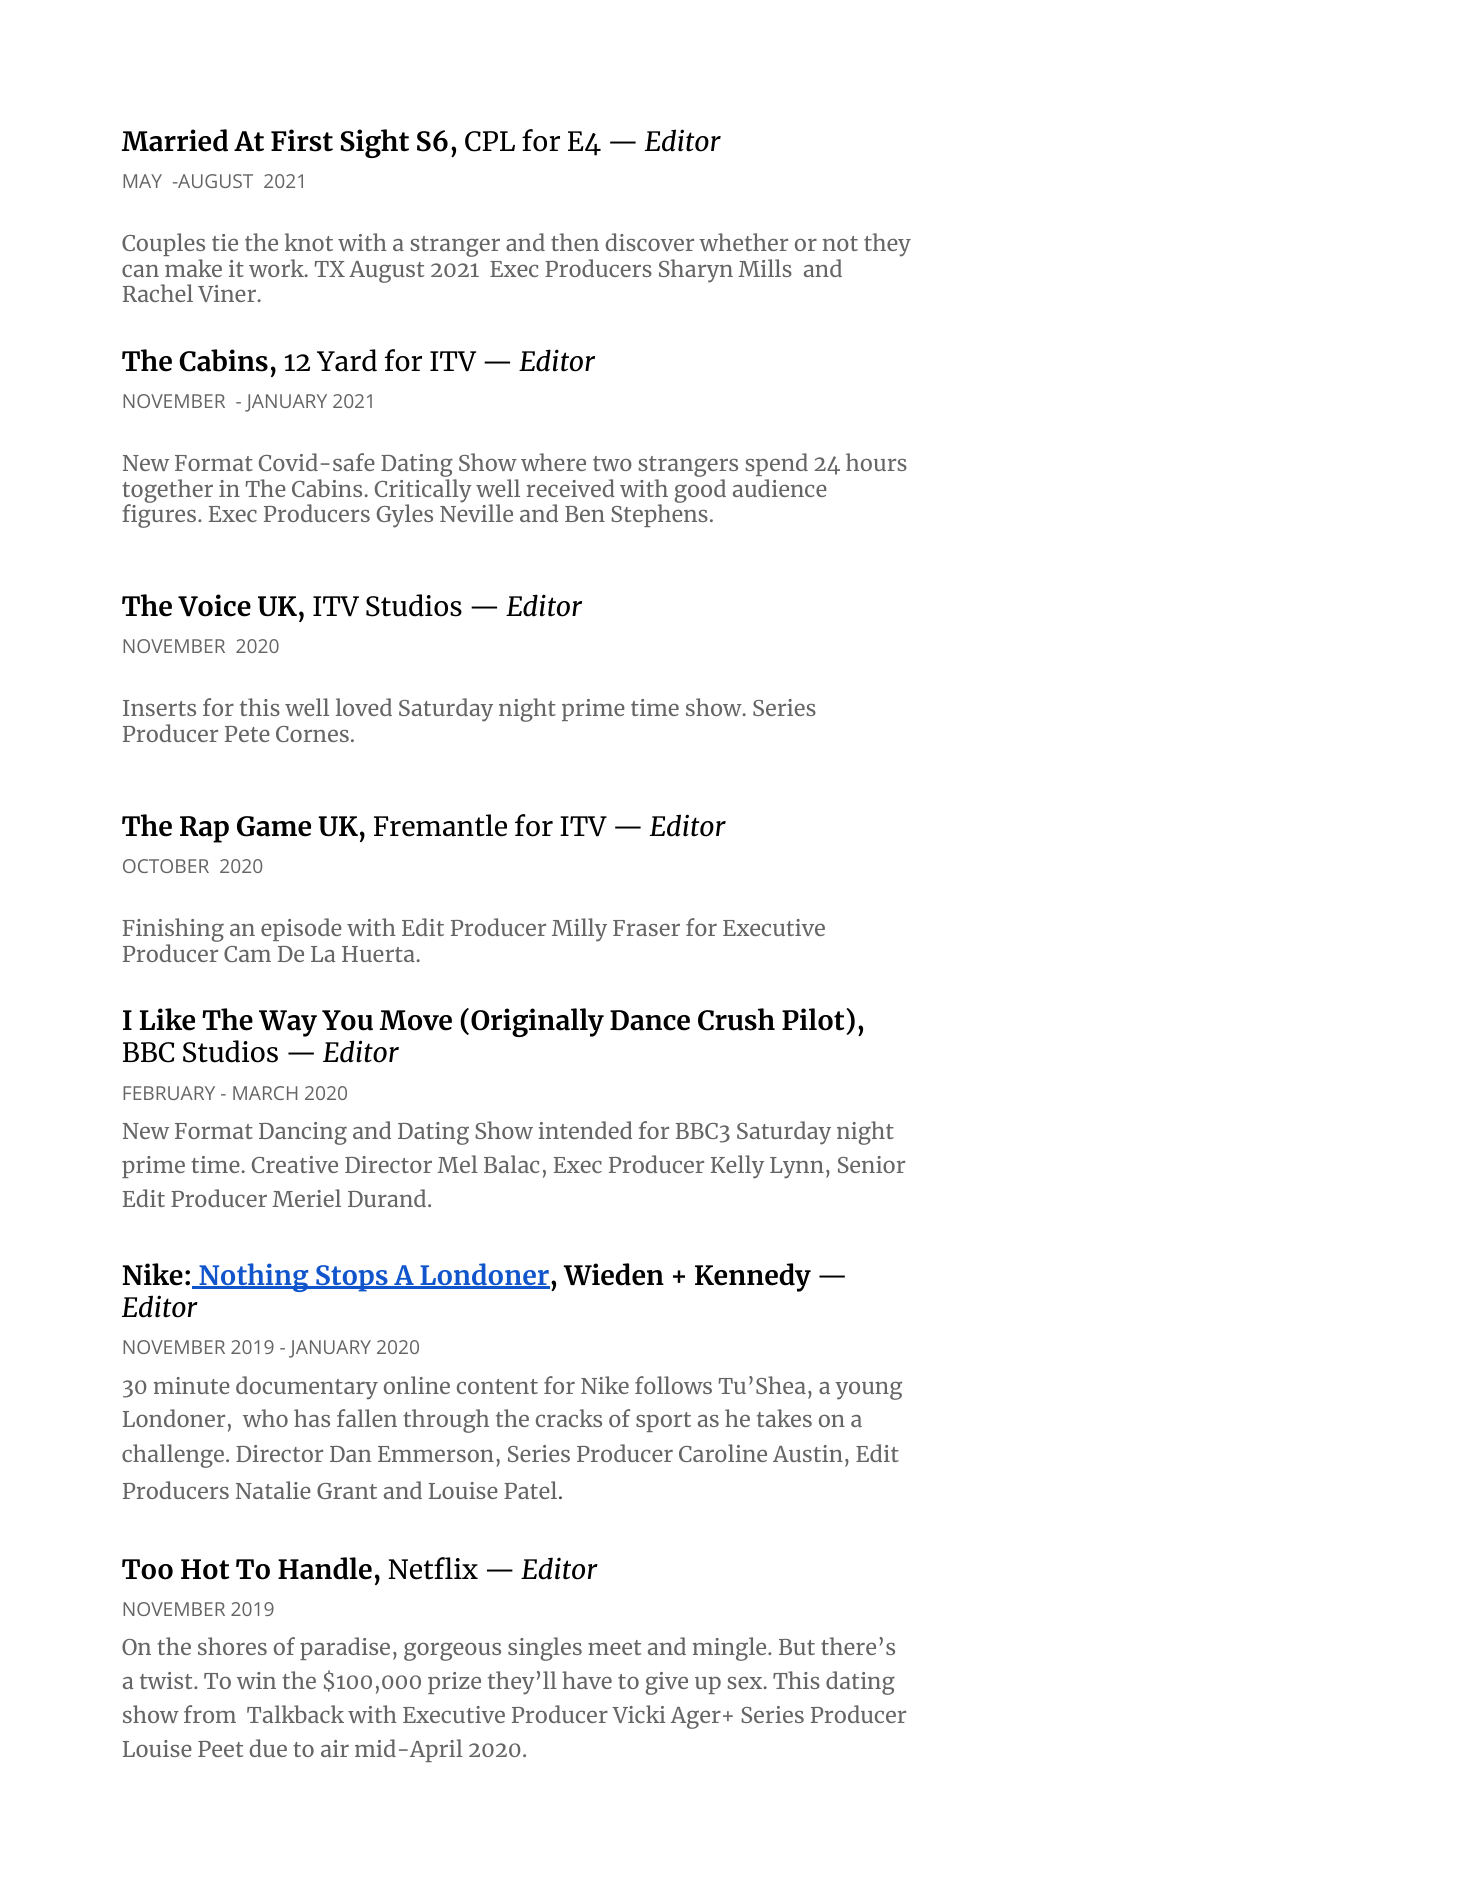 Image resolution: width=1471 pixels, height=1904 pixels. Describe the element at coordinates (743, 242) in the screenshot. I see `whether` at that location.
